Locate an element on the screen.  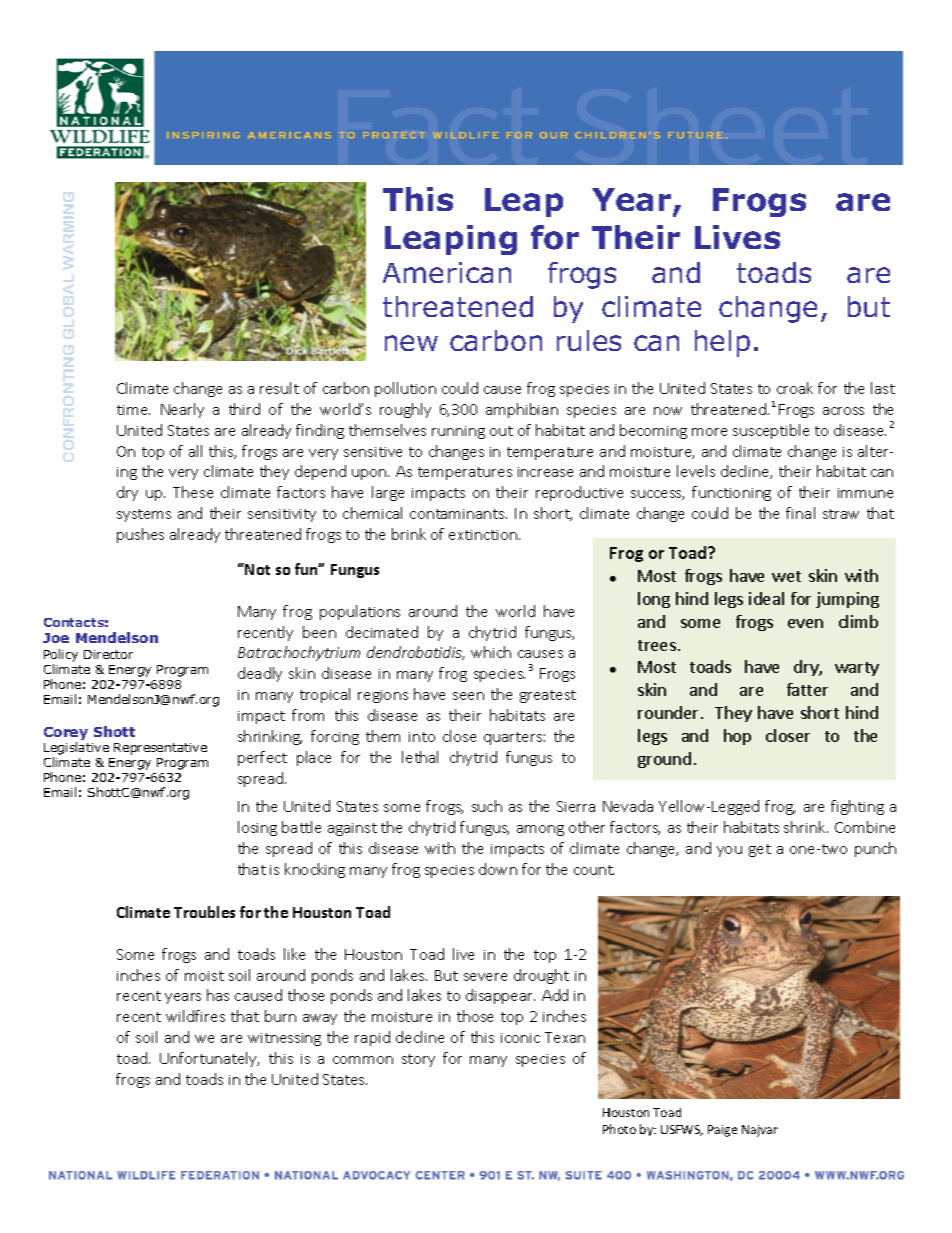
Representative is located at coordinates (160, 749).
